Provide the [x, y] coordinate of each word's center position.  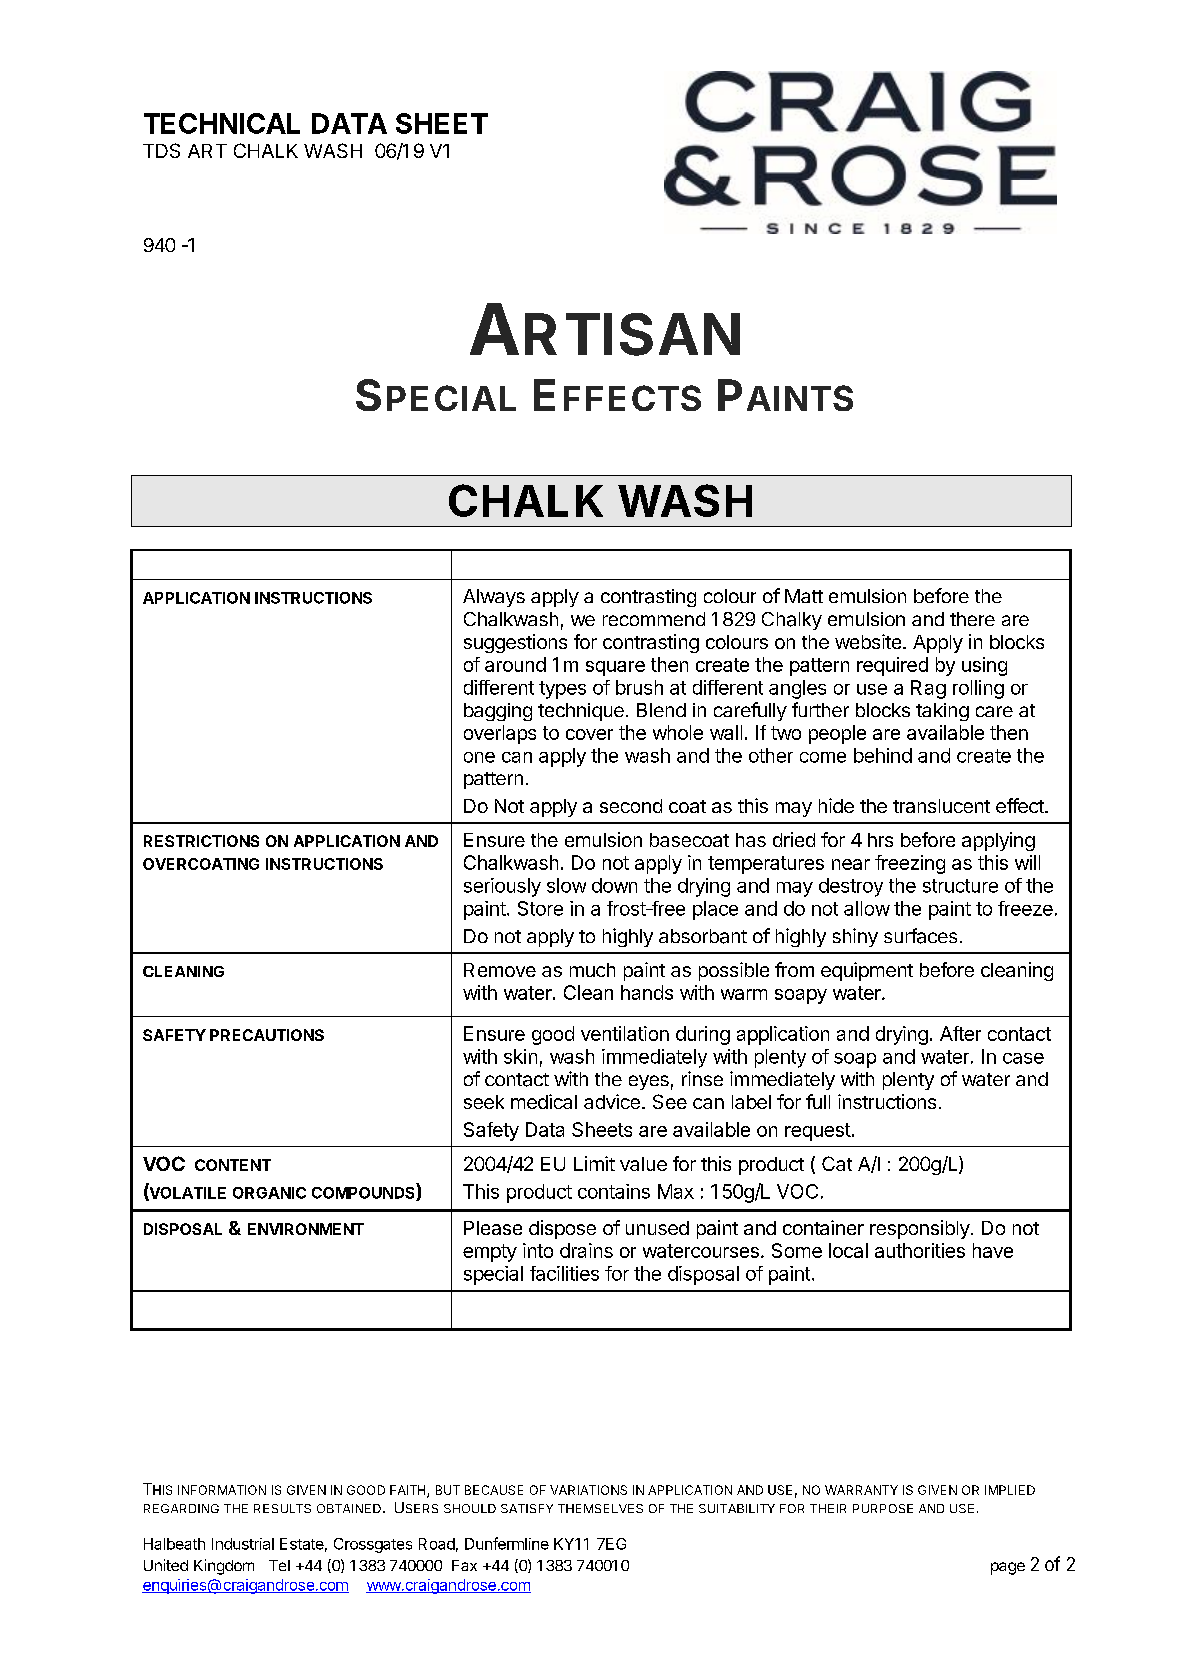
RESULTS [282, 1508]
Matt [804, 596]
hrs [880, 840]
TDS [161, 150]
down [614, 885]
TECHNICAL [222, 123]
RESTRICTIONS [201, 841]
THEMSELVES [600, 1508]
